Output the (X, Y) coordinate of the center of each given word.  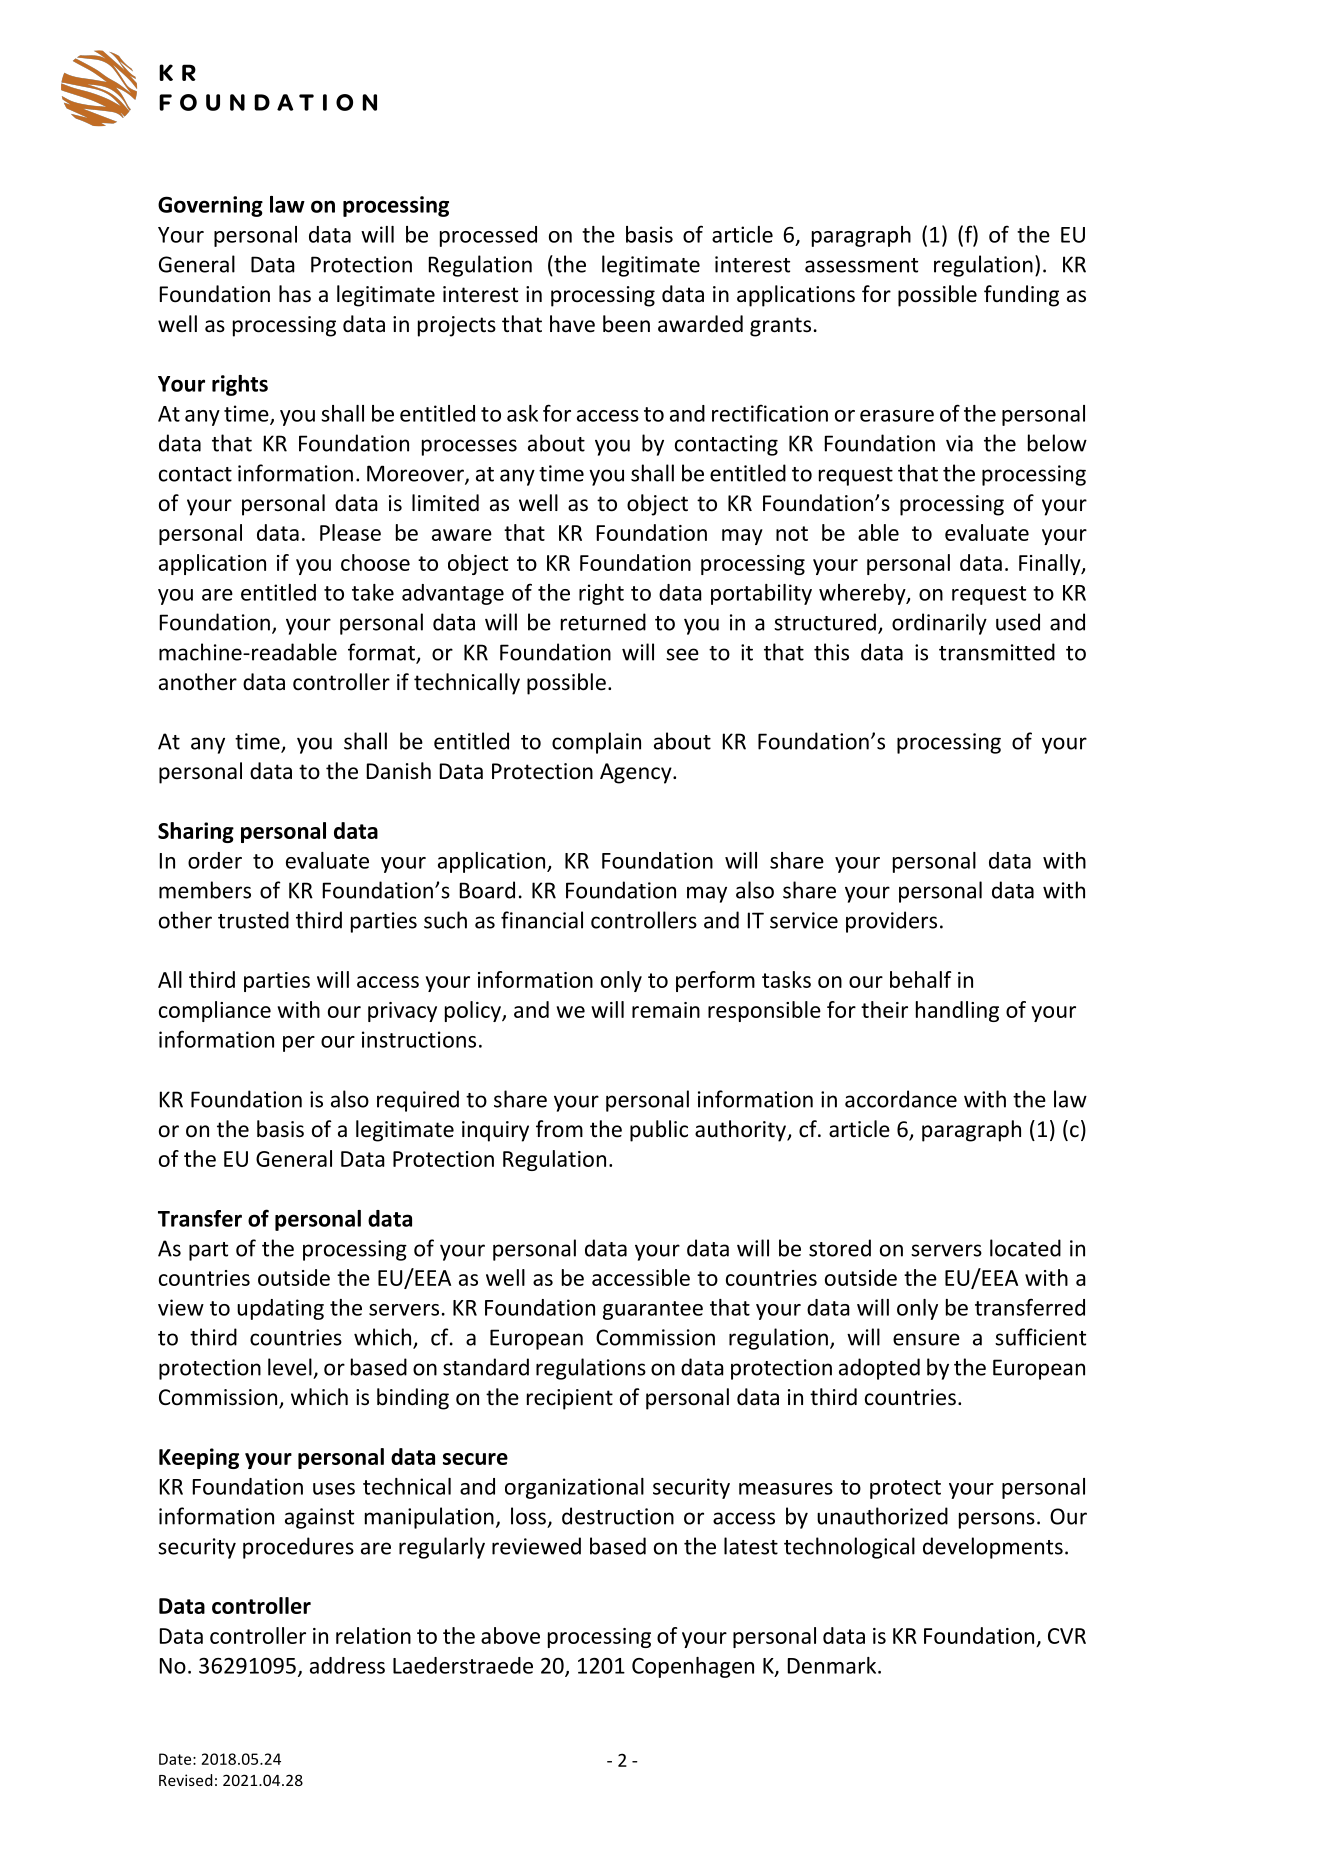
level (290, 1367)
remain (666, 1010)
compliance (215, 1011)
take (373, 592)
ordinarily (939, 624)
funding (1021, 296)
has (295, 294)
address (347, 1665)
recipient (570, 1399)
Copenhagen (693, 1667)
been (626, 324)
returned (603, 622)
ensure (926, 1339)
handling (957, 1011)
